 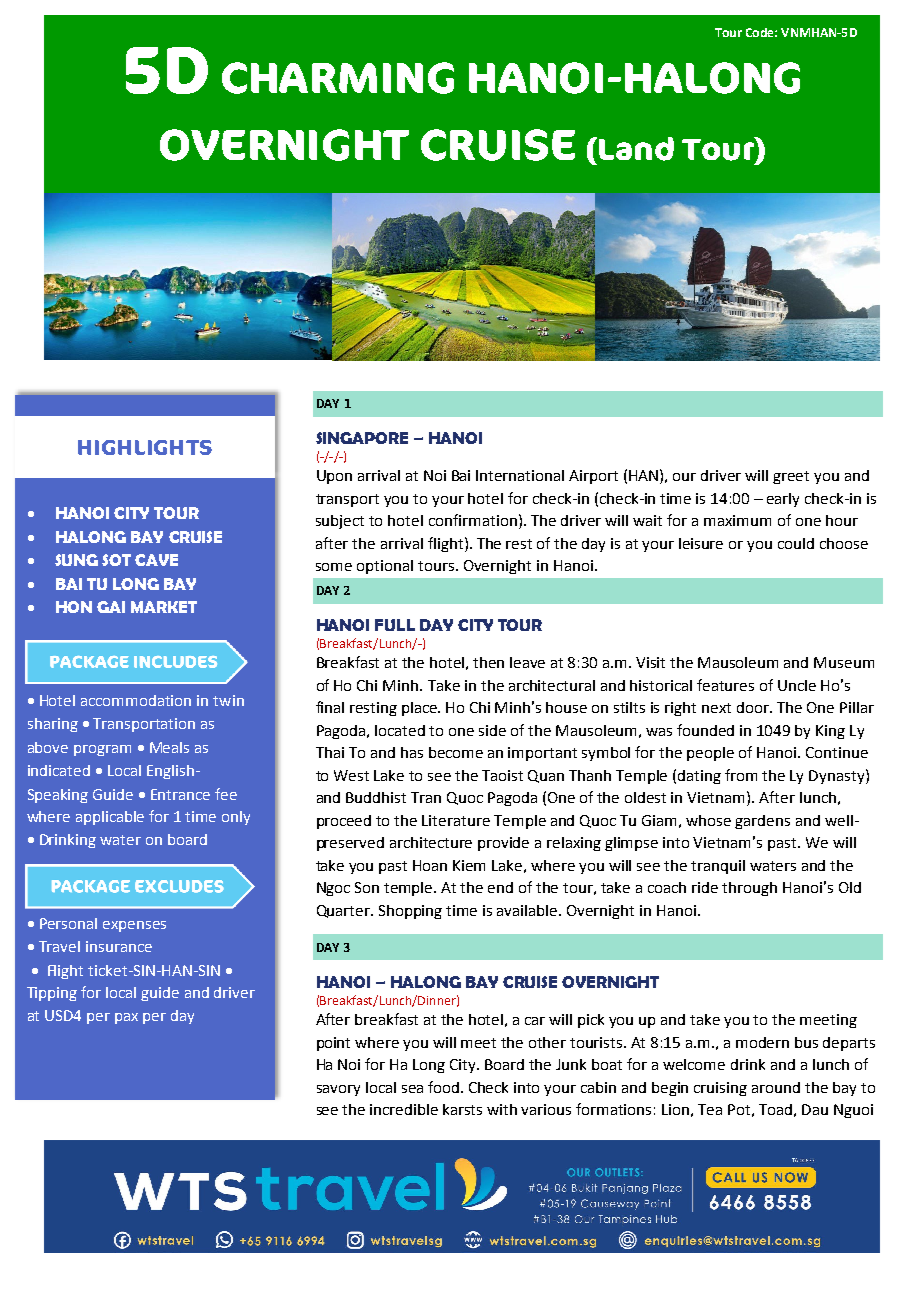 I want to click on food, so click(x=443, y=1087).
